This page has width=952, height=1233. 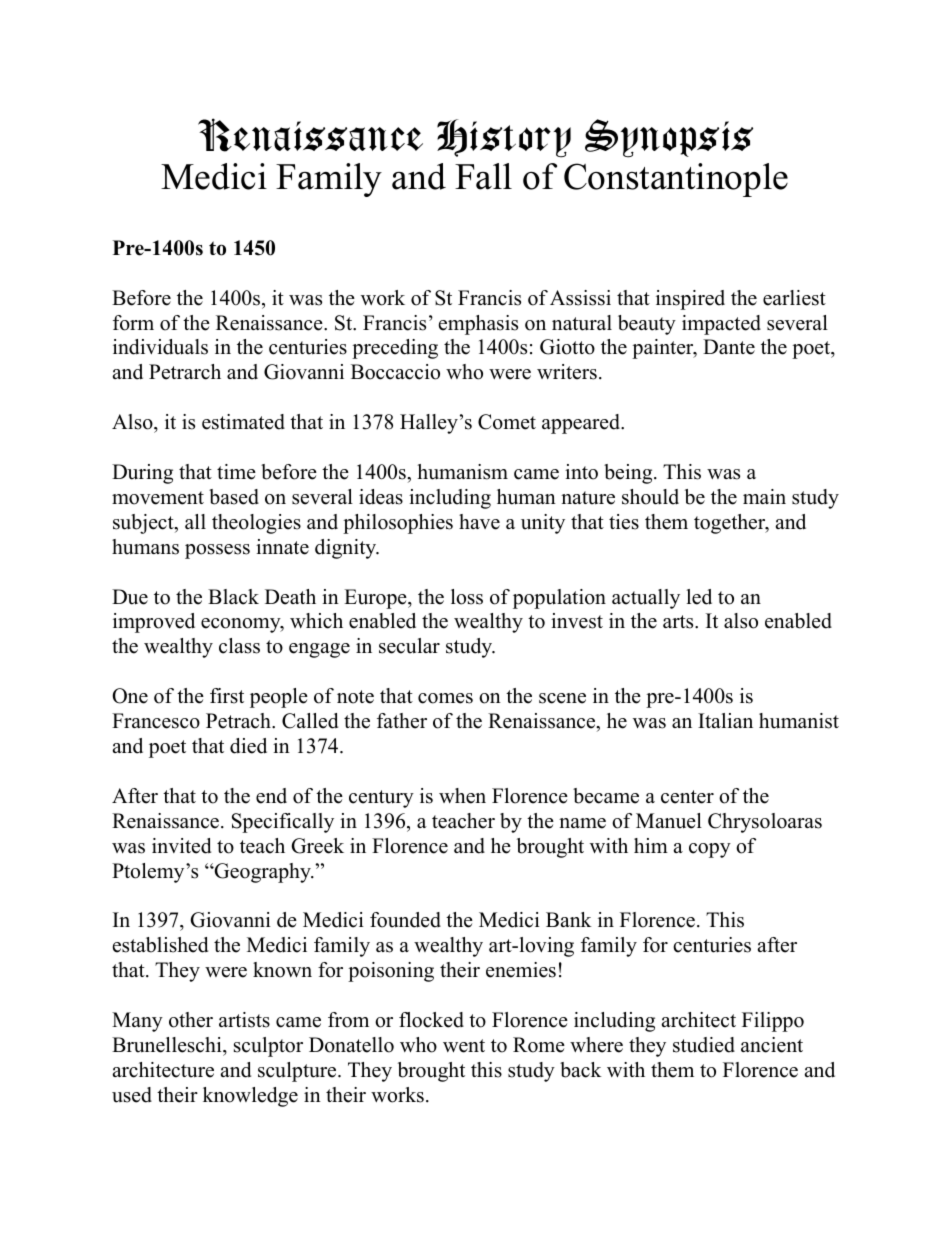 I want to click on main, so click(x=764, y=496).
